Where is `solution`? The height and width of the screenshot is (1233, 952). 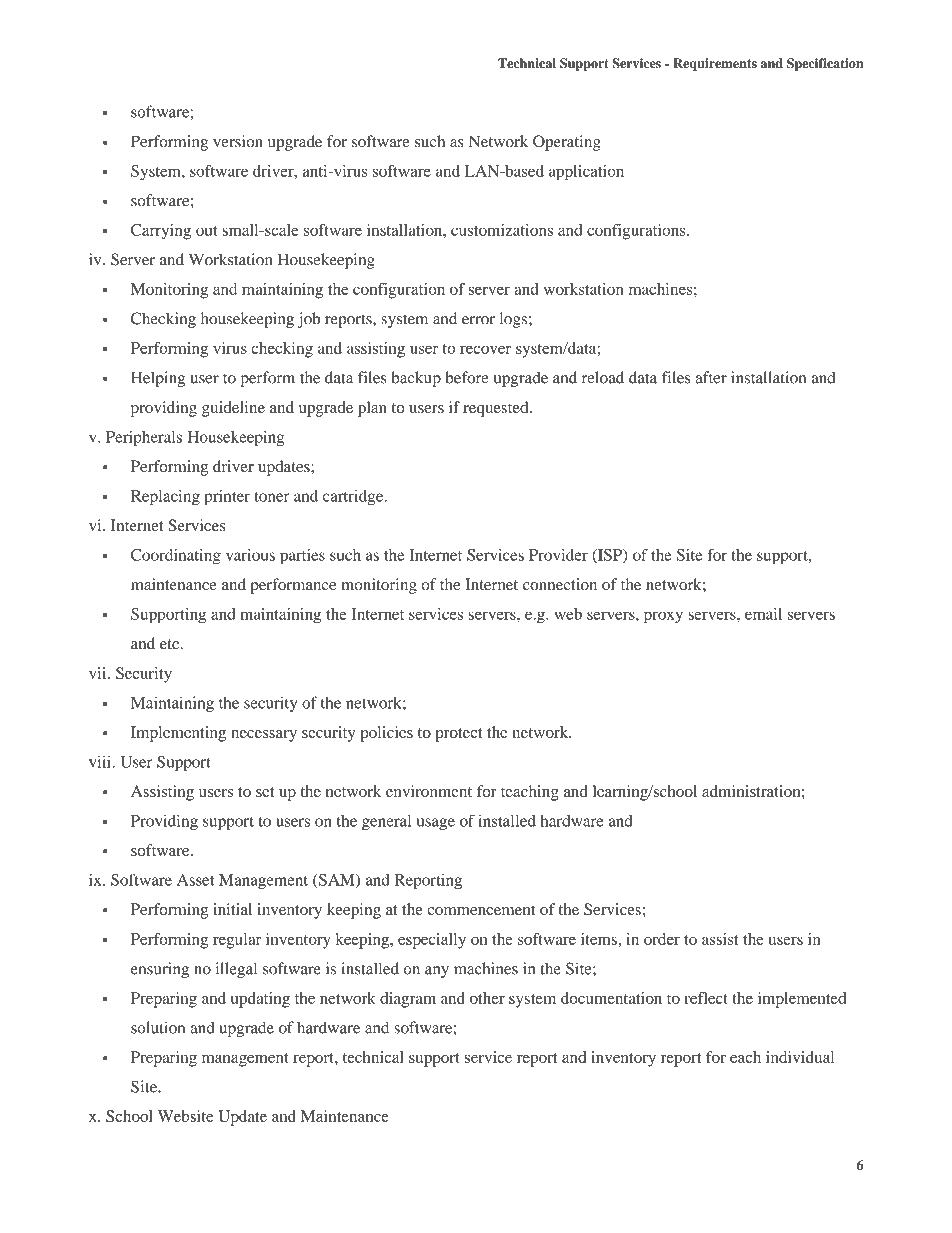
solution is located at coordinates (158, 1027).
